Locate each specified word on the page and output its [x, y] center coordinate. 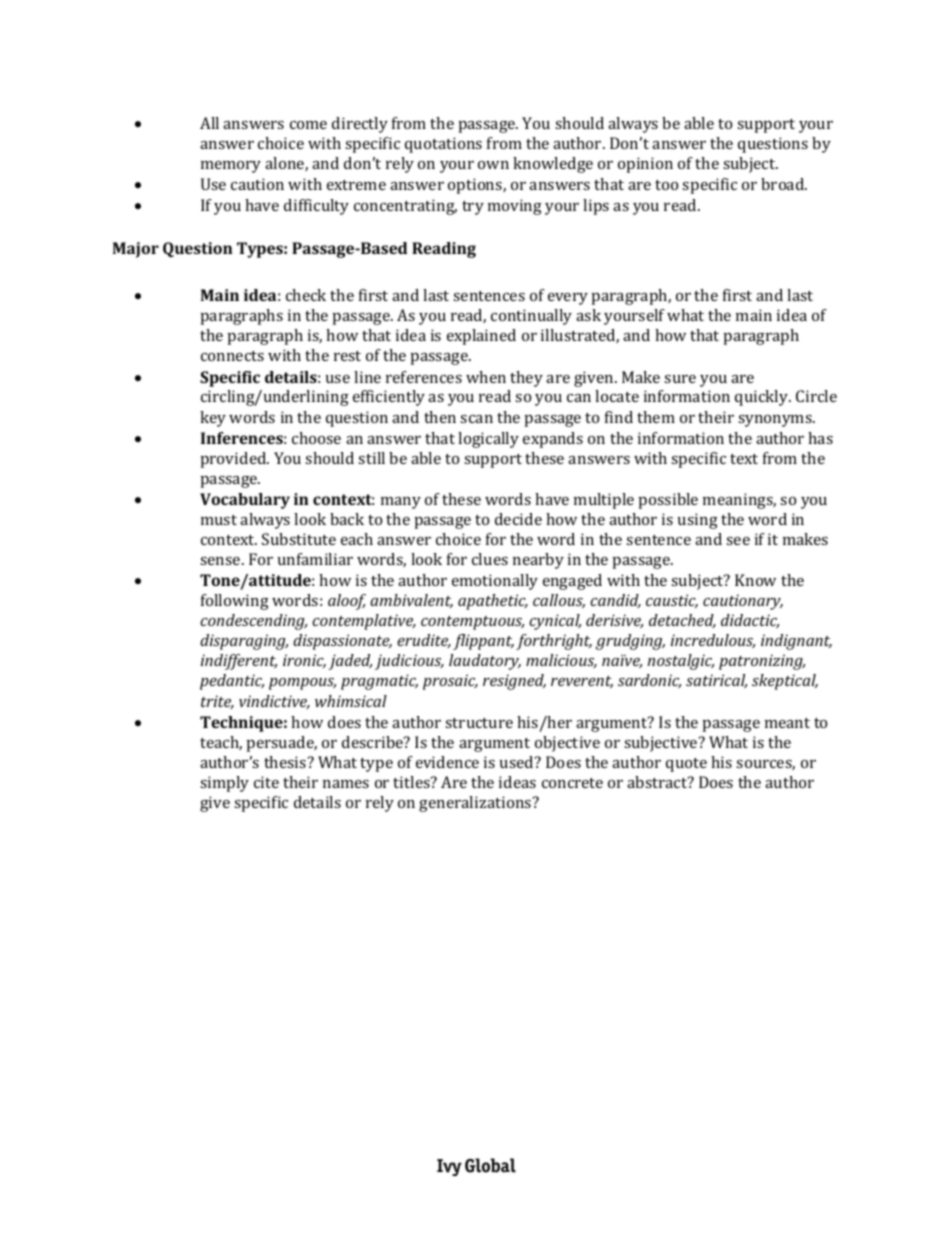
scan [476, 419]
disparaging [244, 642]
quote [686, 765]
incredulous [713, 641]
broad [784, 184]
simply [224, 784]
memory [231, 167]
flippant [483, 642]
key [213, 419]
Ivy [449, 1167]
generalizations [476, 804]
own [493, 165]
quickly [763, 398]
